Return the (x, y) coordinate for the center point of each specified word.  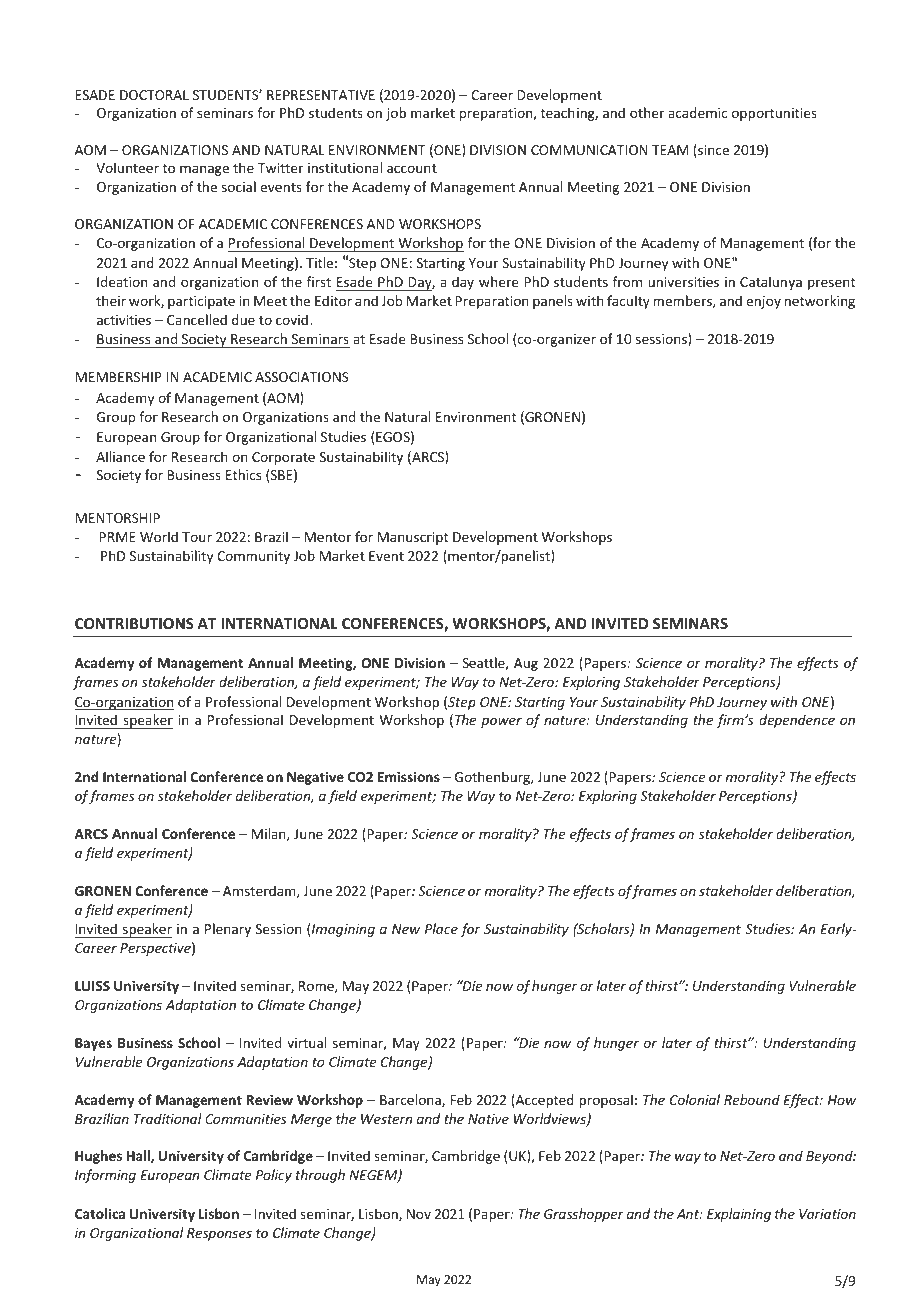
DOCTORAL (154, 95)
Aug (526, 664)
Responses (219, 1234)
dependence (797, 721)
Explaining (739, 1215)
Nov (419, 1214)
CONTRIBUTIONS (134, 623)
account (412, 168)
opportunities (774, 114)
